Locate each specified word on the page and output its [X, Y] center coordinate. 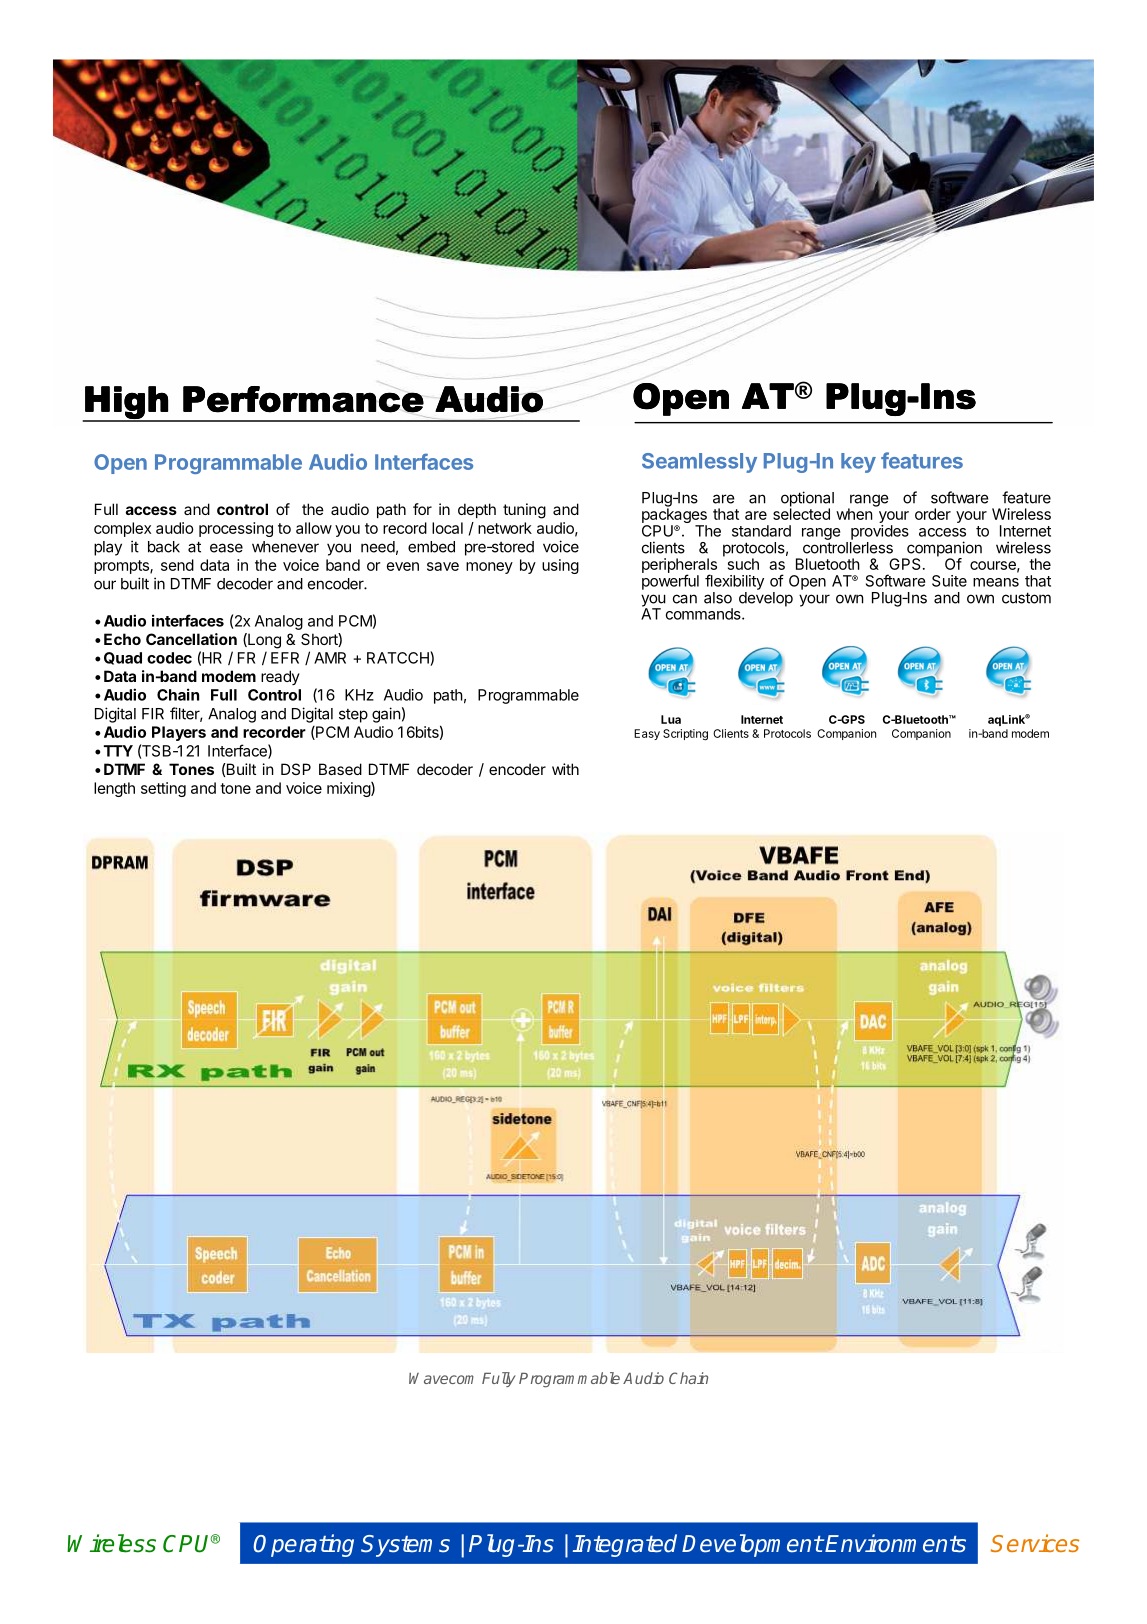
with [565, 769]
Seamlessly [699, 463]
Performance [303, 399]
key [858, 463]
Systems [405, 1546]
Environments [895, 1543]
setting [163, 789]
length [114, 789]
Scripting [685, 735]
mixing [349, 789]
